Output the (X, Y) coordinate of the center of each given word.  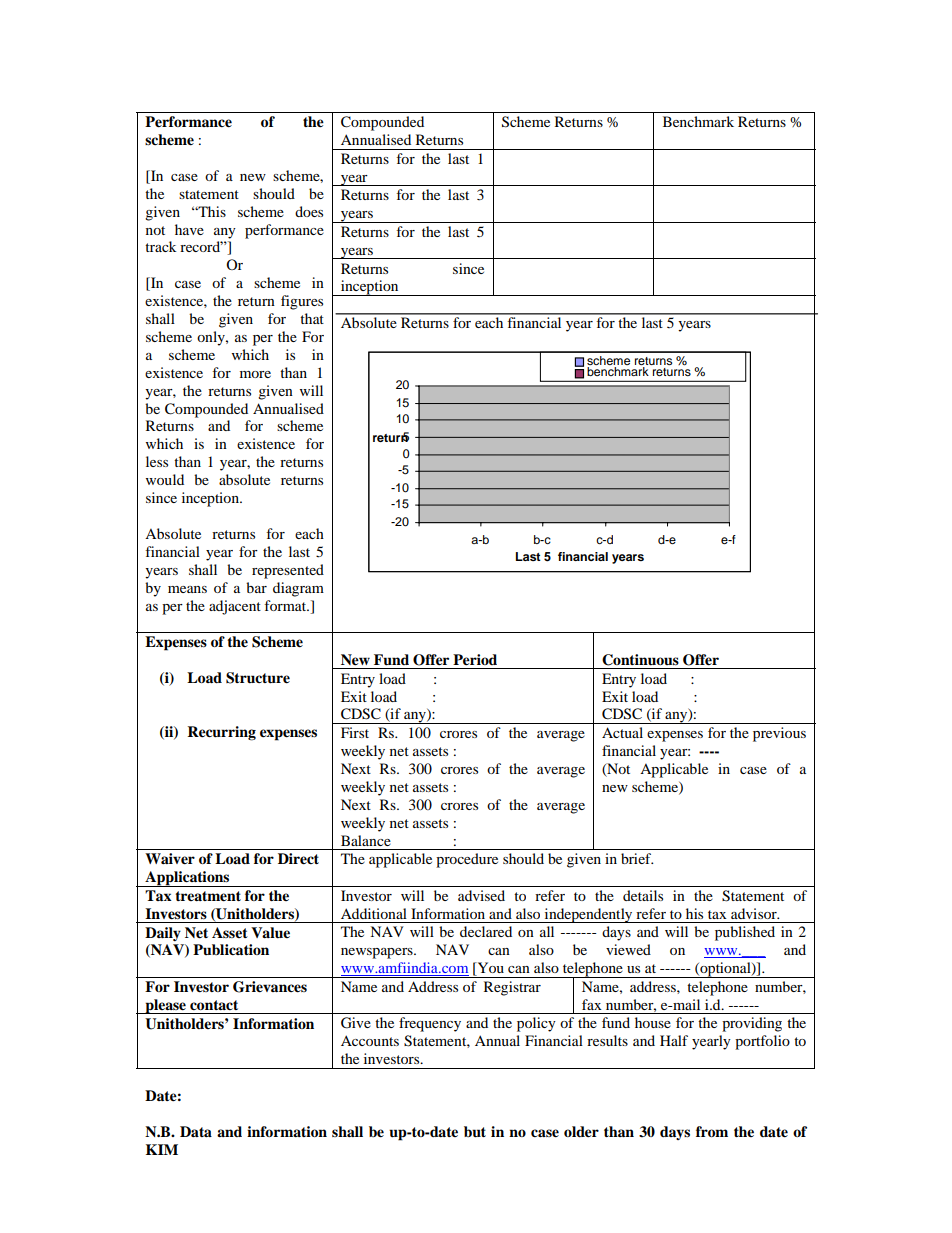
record (201, 246)
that (312, 318)
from (712, 1131)
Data (196, 1131)
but (475, 1132)
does (309, 211)
